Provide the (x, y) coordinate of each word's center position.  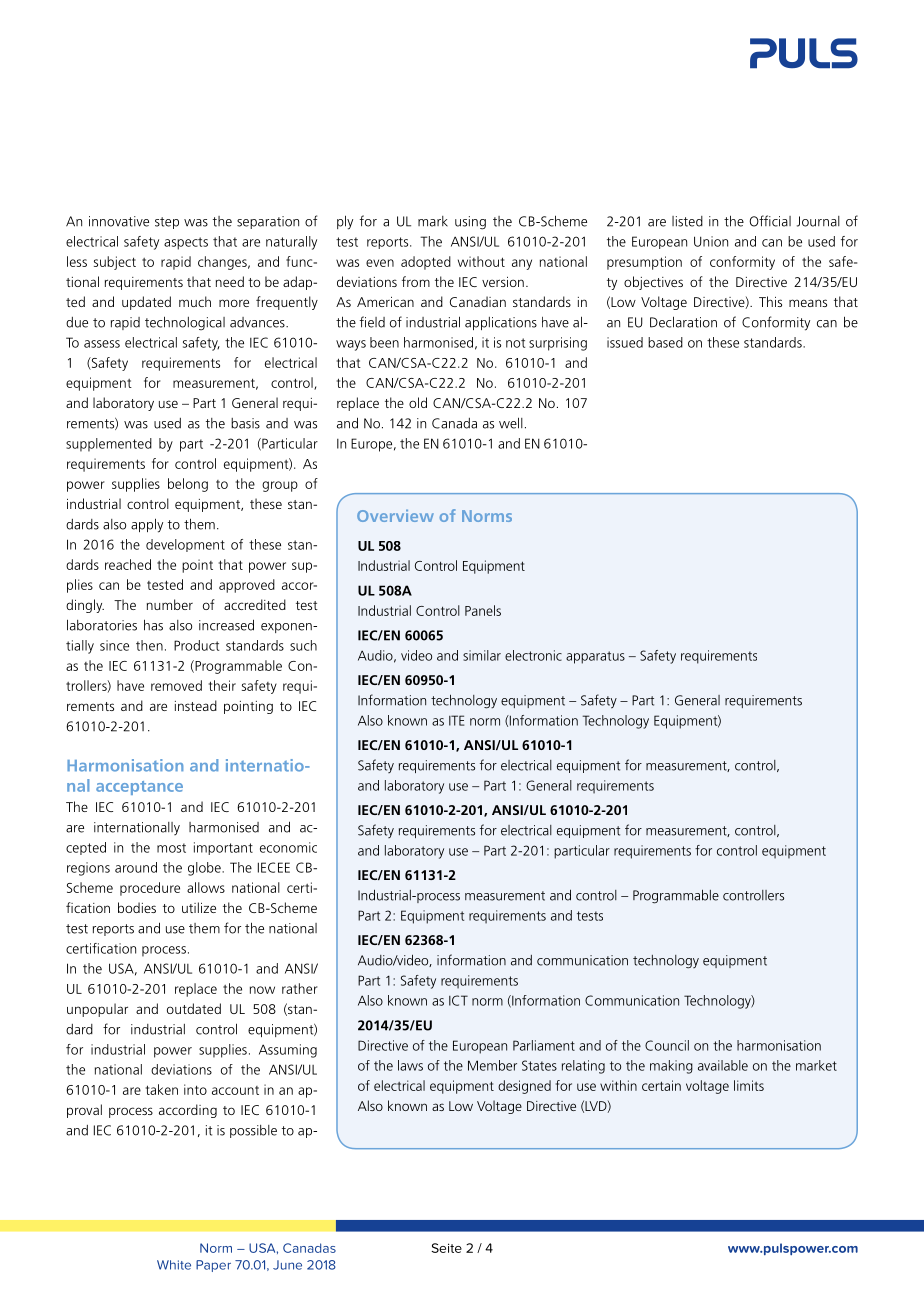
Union (711, 241)
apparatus (595, 657)
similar (482, 655)
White (174, 1265)
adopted (426, 263)
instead (196, 705)
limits (749, 1085)
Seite (446, 1248)
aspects (186, 243)
